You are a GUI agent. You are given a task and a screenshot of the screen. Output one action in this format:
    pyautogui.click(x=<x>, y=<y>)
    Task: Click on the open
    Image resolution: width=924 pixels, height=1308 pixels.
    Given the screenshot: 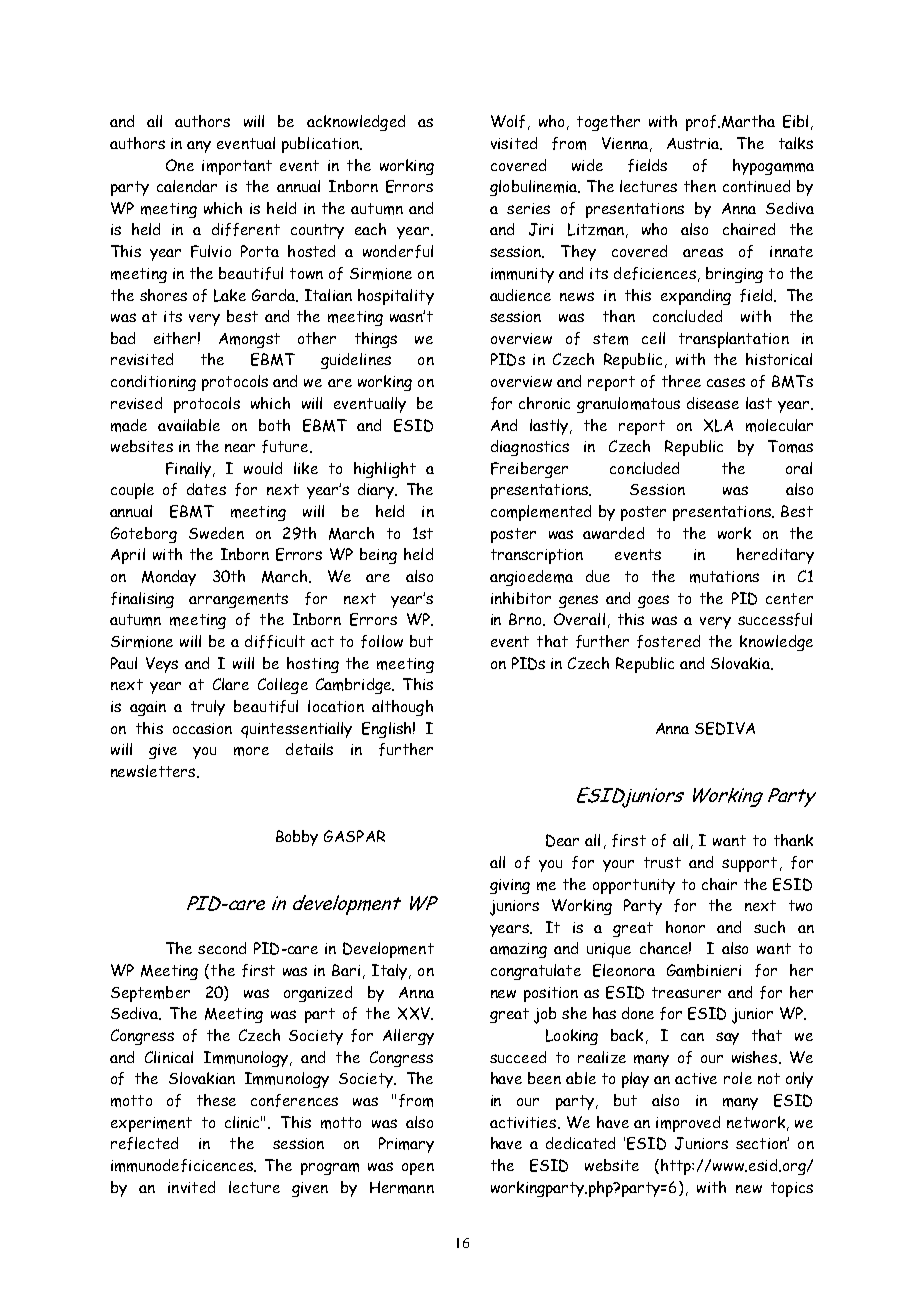 What is the action you would take?
    pyautogui.click(x=418, y=1169)
